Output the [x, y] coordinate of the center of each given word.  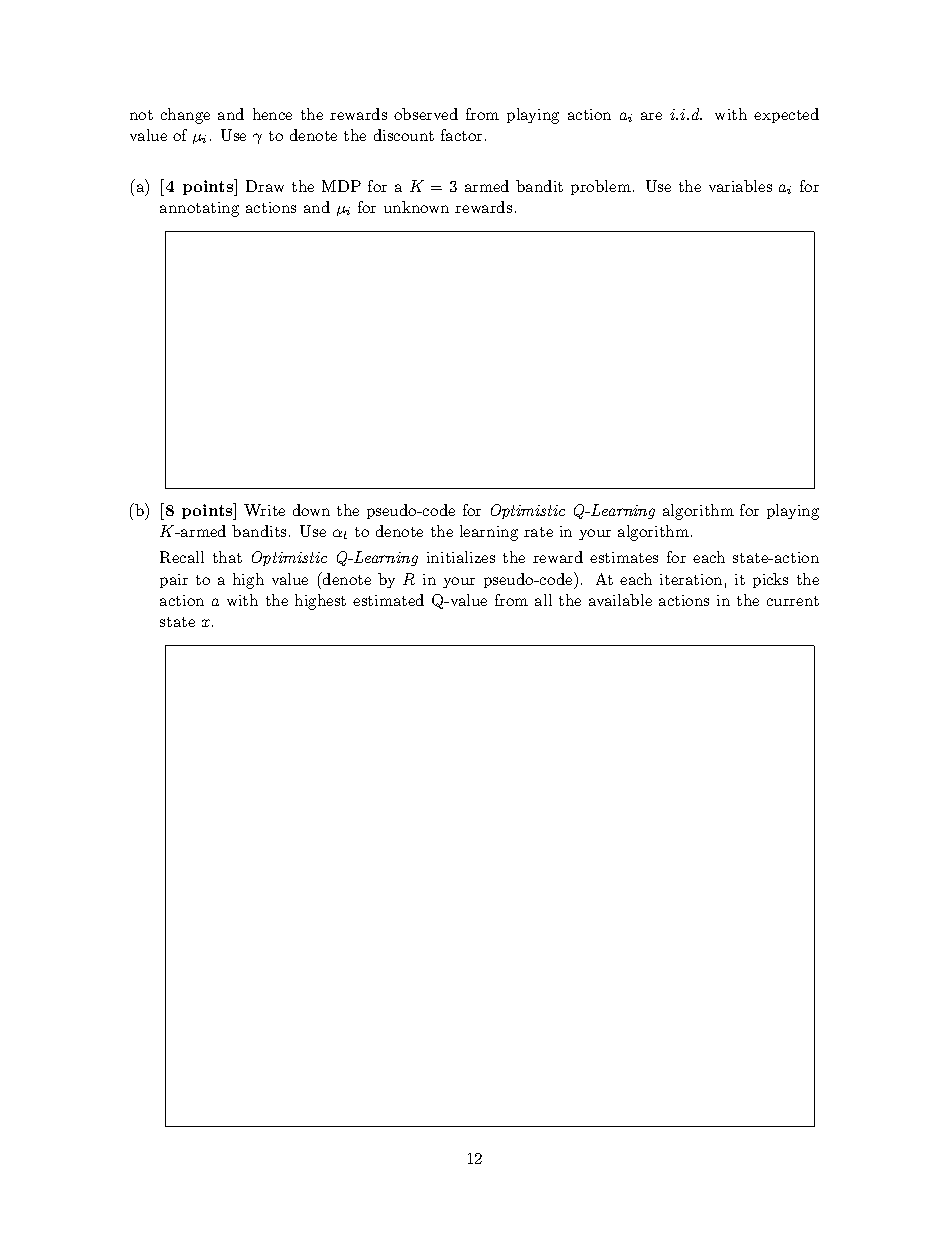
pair [174, 581]
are [651, 116]
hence [272, 114]
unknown [416, 207]
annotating [199, 209]
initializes [461, 557]
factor [461, 135]
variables [740, 186]
